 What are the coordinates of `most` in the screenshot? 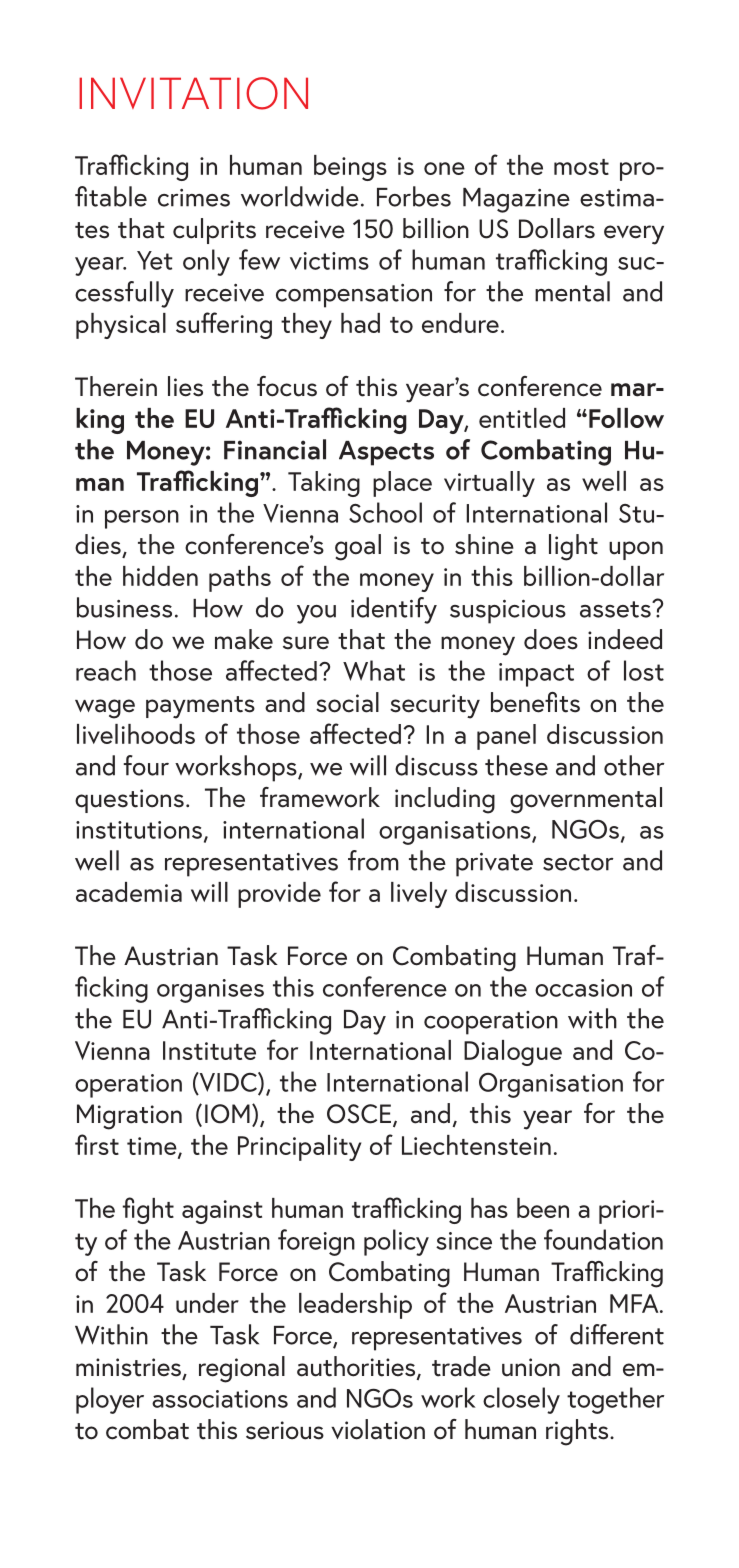 It's located at (581, 167).
